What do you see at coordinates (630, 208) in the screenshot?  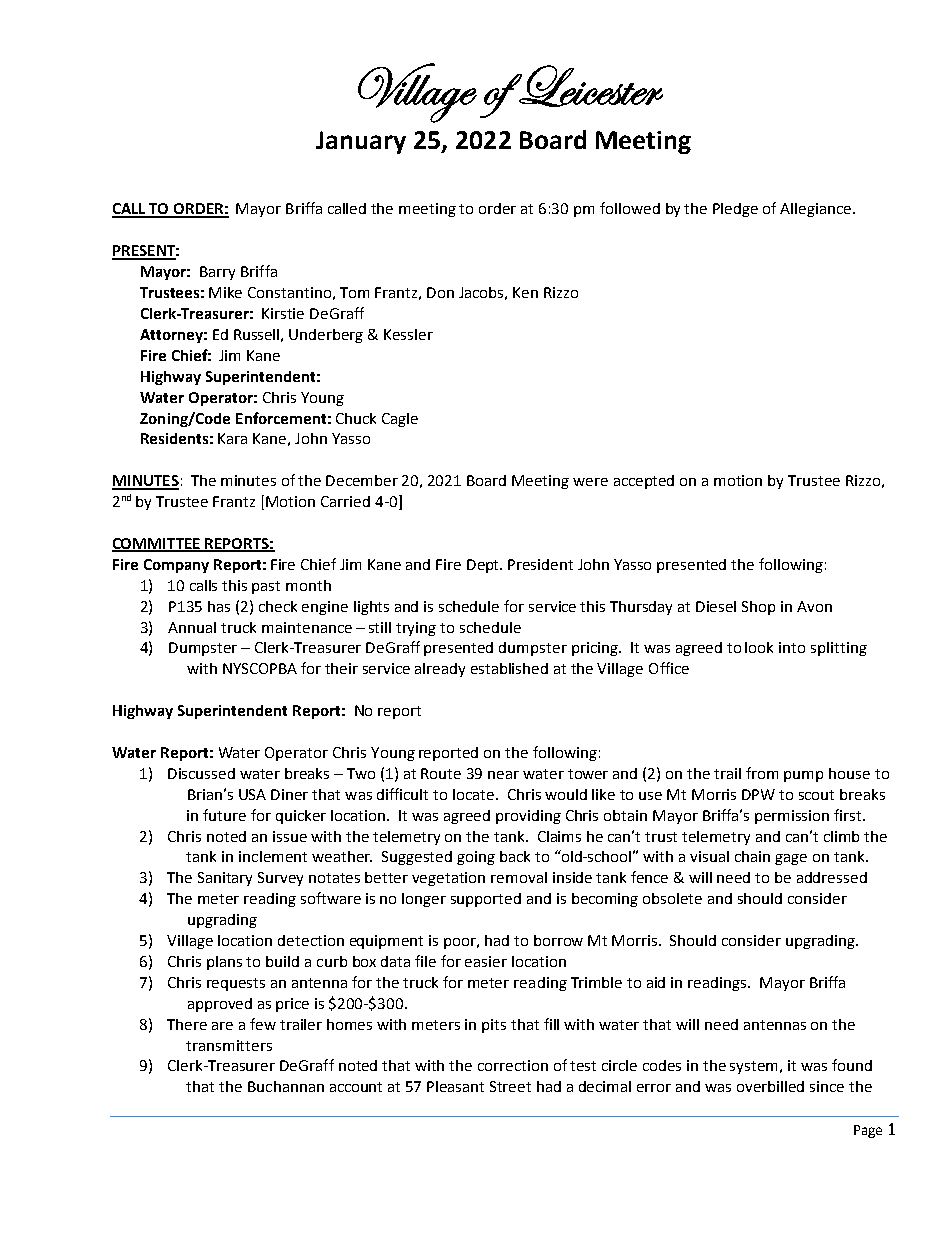 I see `followed` at bounding box center [630, 208].
